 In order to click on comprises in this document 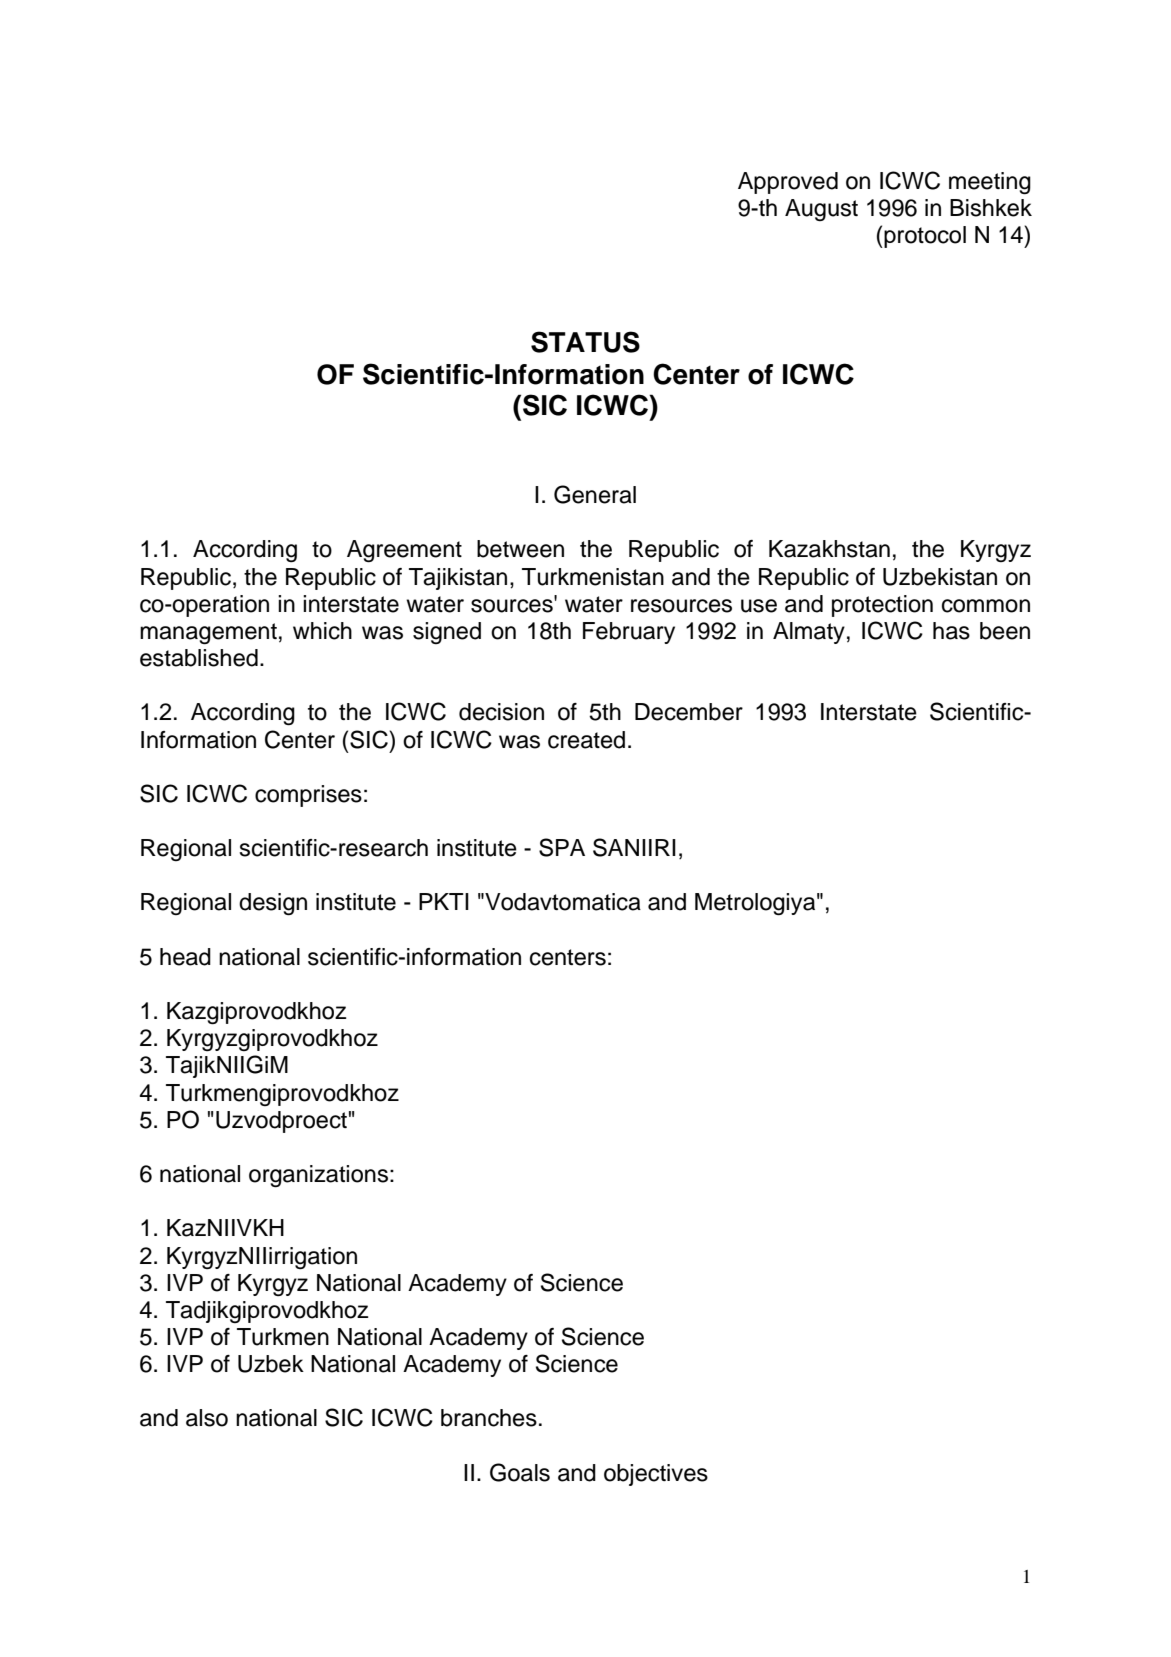, I will do `click(308, 796)`.
